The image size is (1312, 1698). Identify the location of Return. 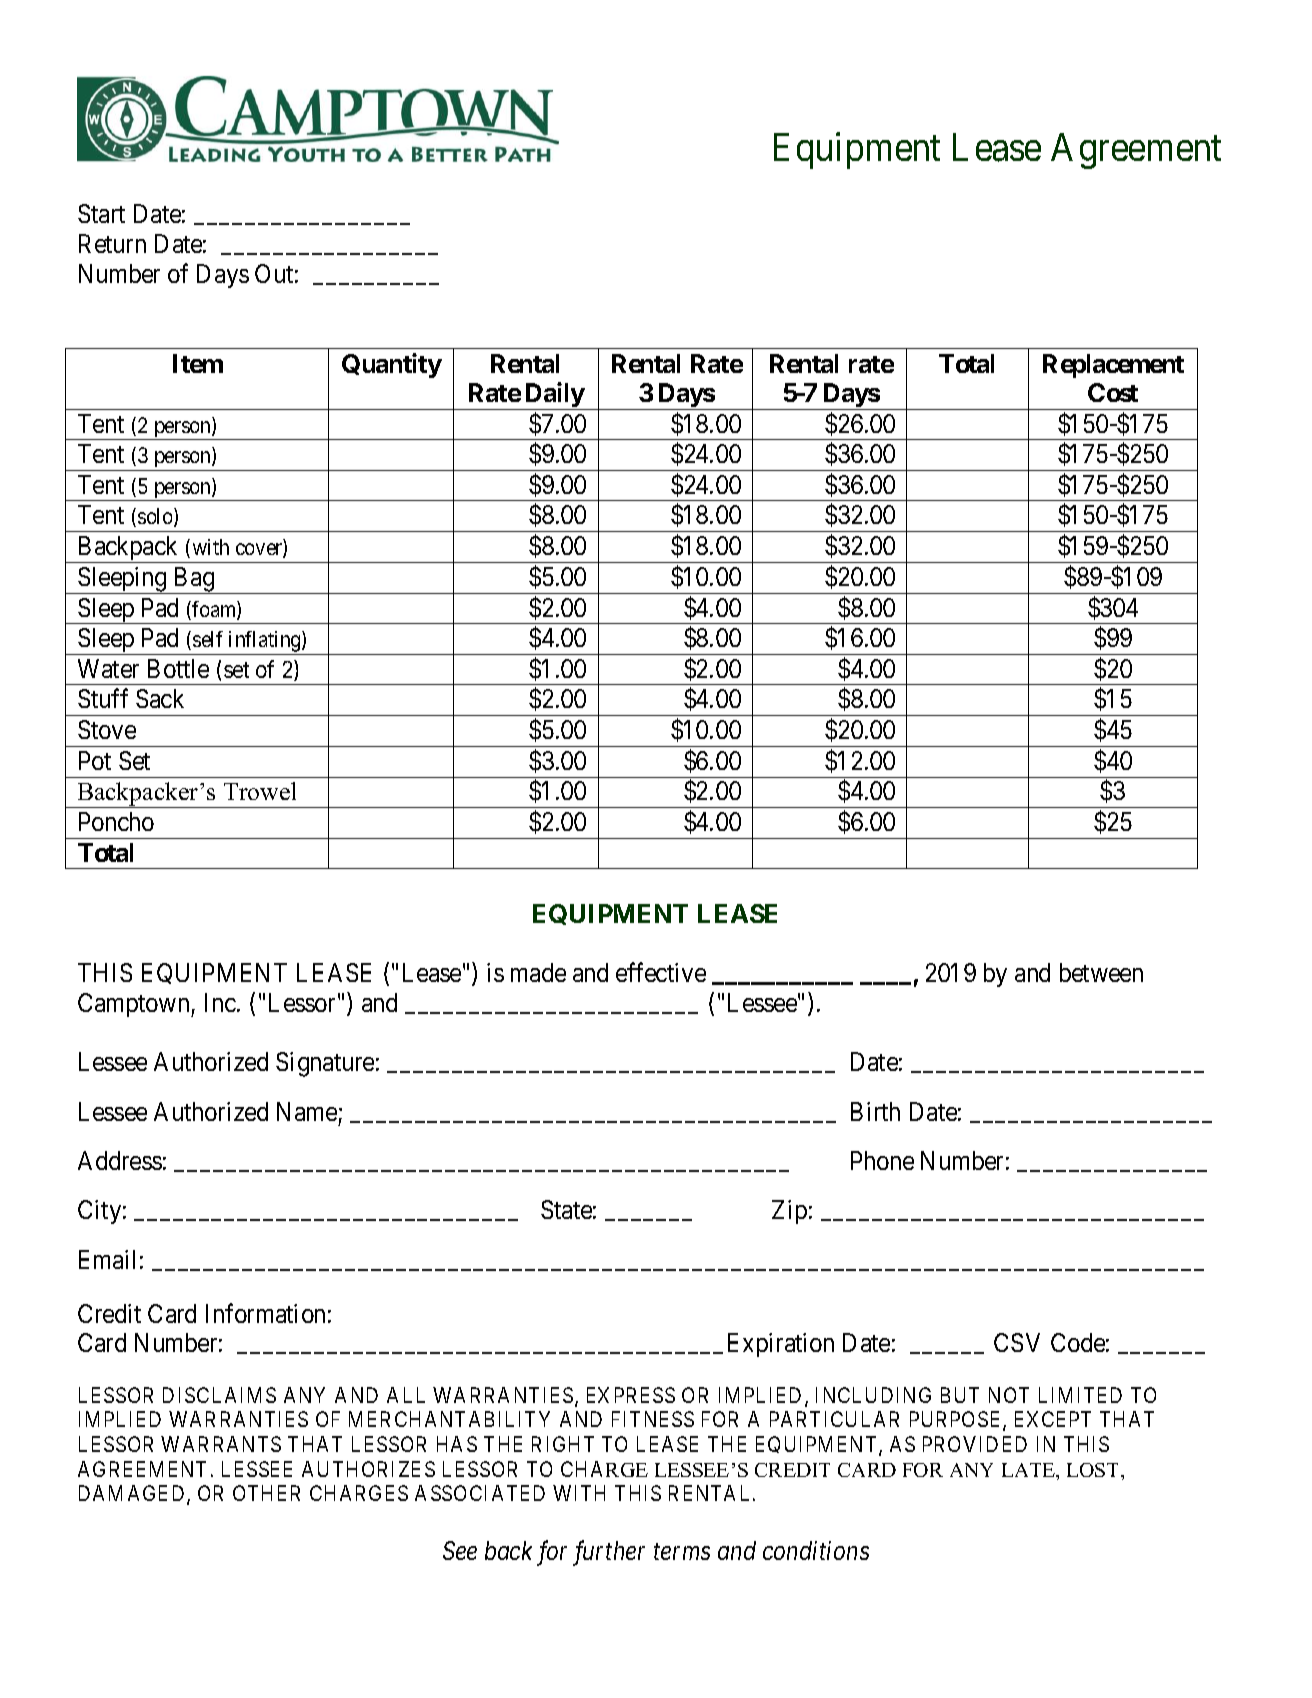
(112, 243).
